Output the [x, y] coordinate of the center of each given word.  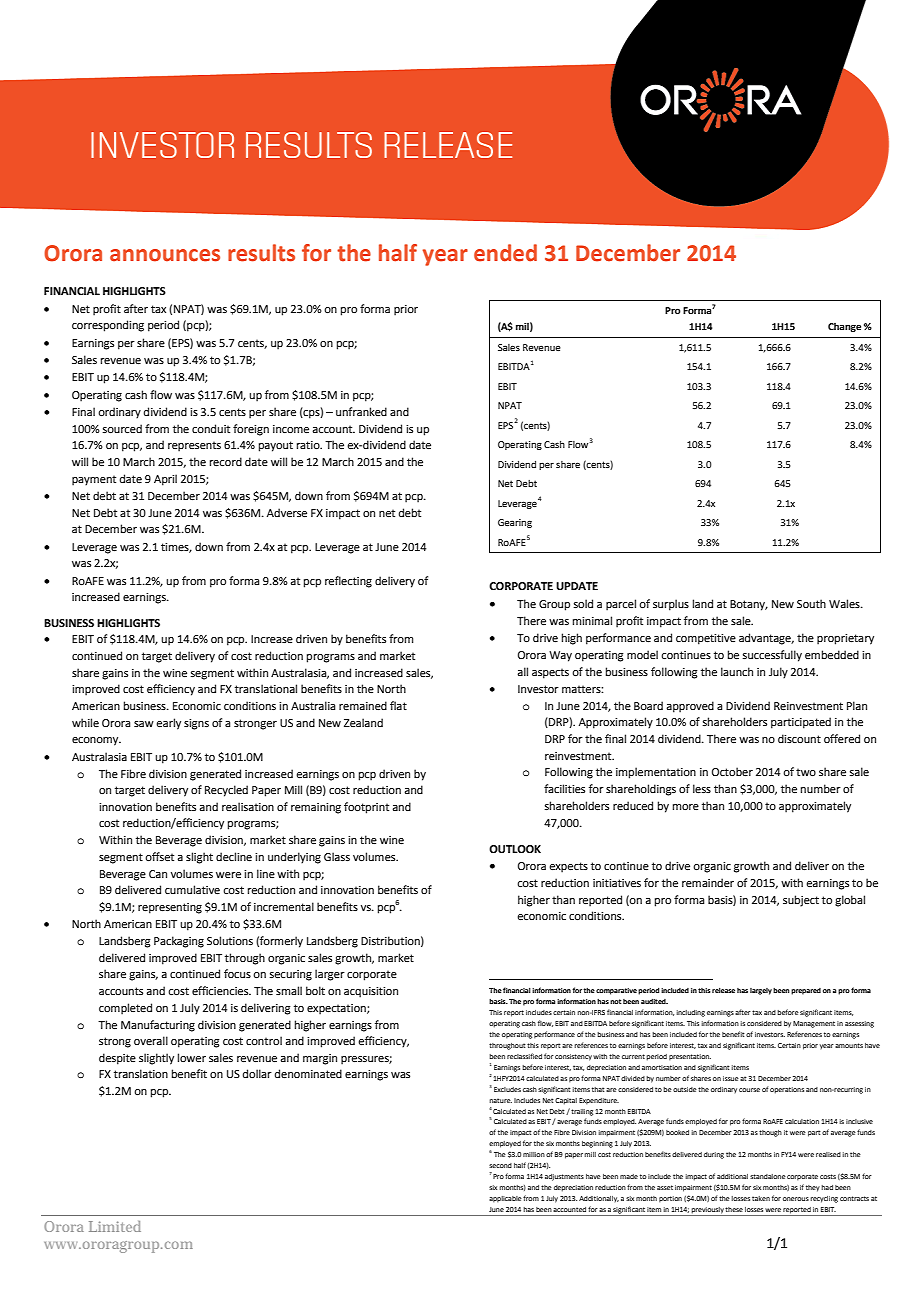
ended [505, 253]
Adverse [287, 512]
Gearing [515, 523]
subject [801, 901]
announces [165, 255]
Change [844, 327]
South [811, 603]
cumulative [192, 889]
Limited [115, 1226]
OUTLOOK [515, 849]
